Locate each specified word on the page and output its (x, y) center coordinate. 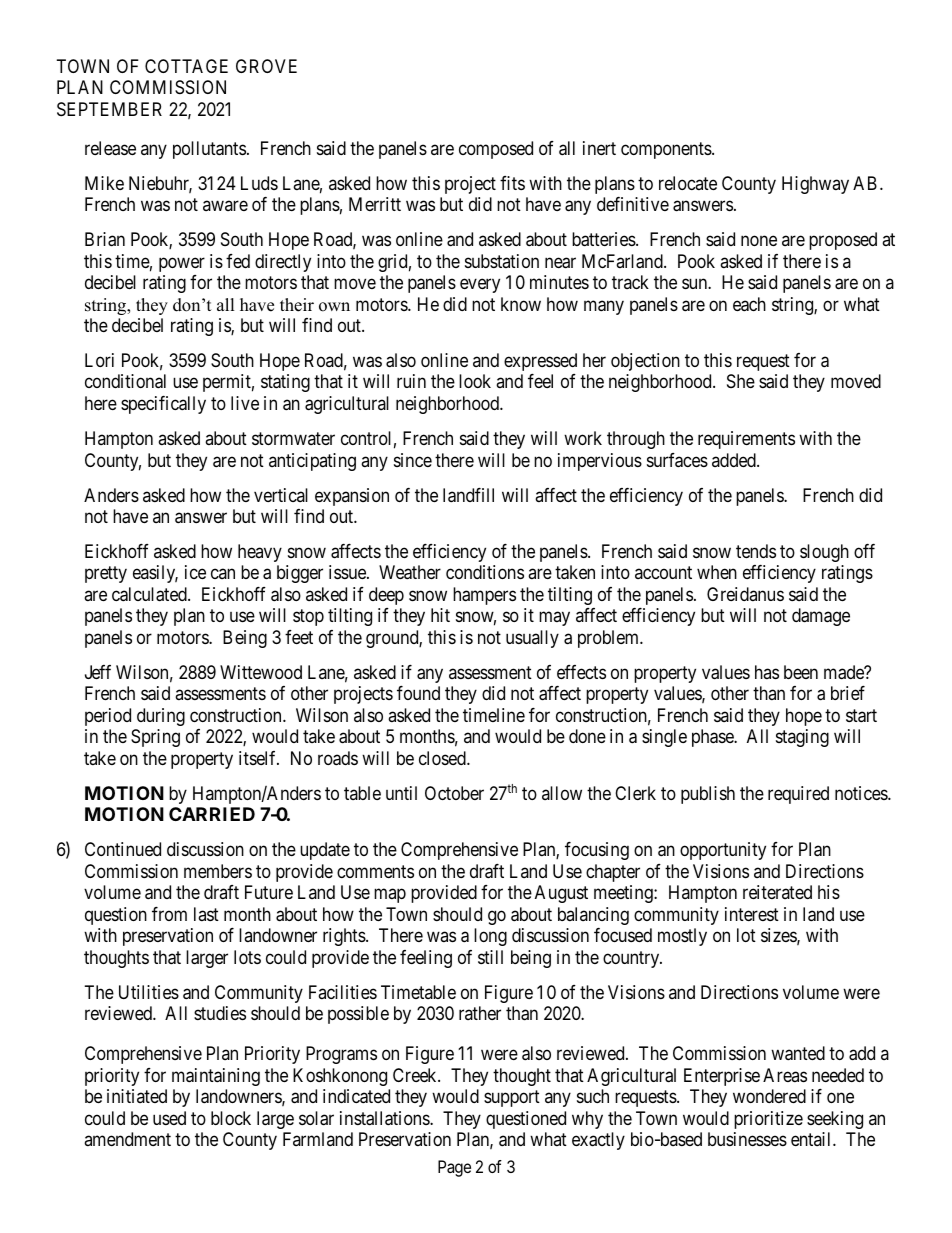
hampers (484, 596)
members (218, 871)
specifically (163, 405)
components (667, 150)
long (490, 937)
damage (821, 617)
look (475, 381)
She (741, 381)
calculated (150, 594)
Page (454, 1168)
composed (496, 150)
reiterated (777, 892)
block (231, 1118)
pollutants (209, 150)
